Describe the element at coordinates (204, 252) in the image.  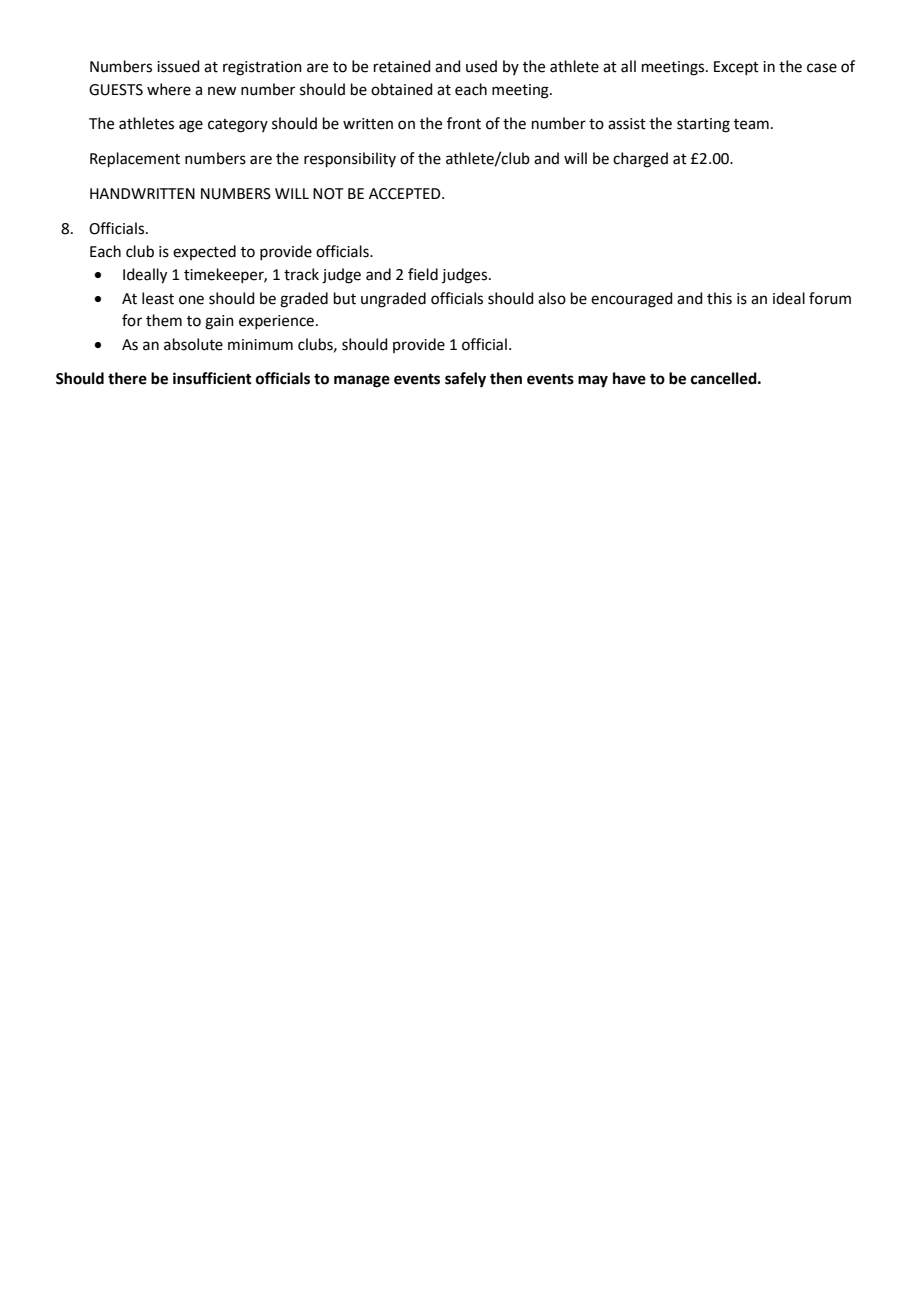
I see `expected` at that location.
